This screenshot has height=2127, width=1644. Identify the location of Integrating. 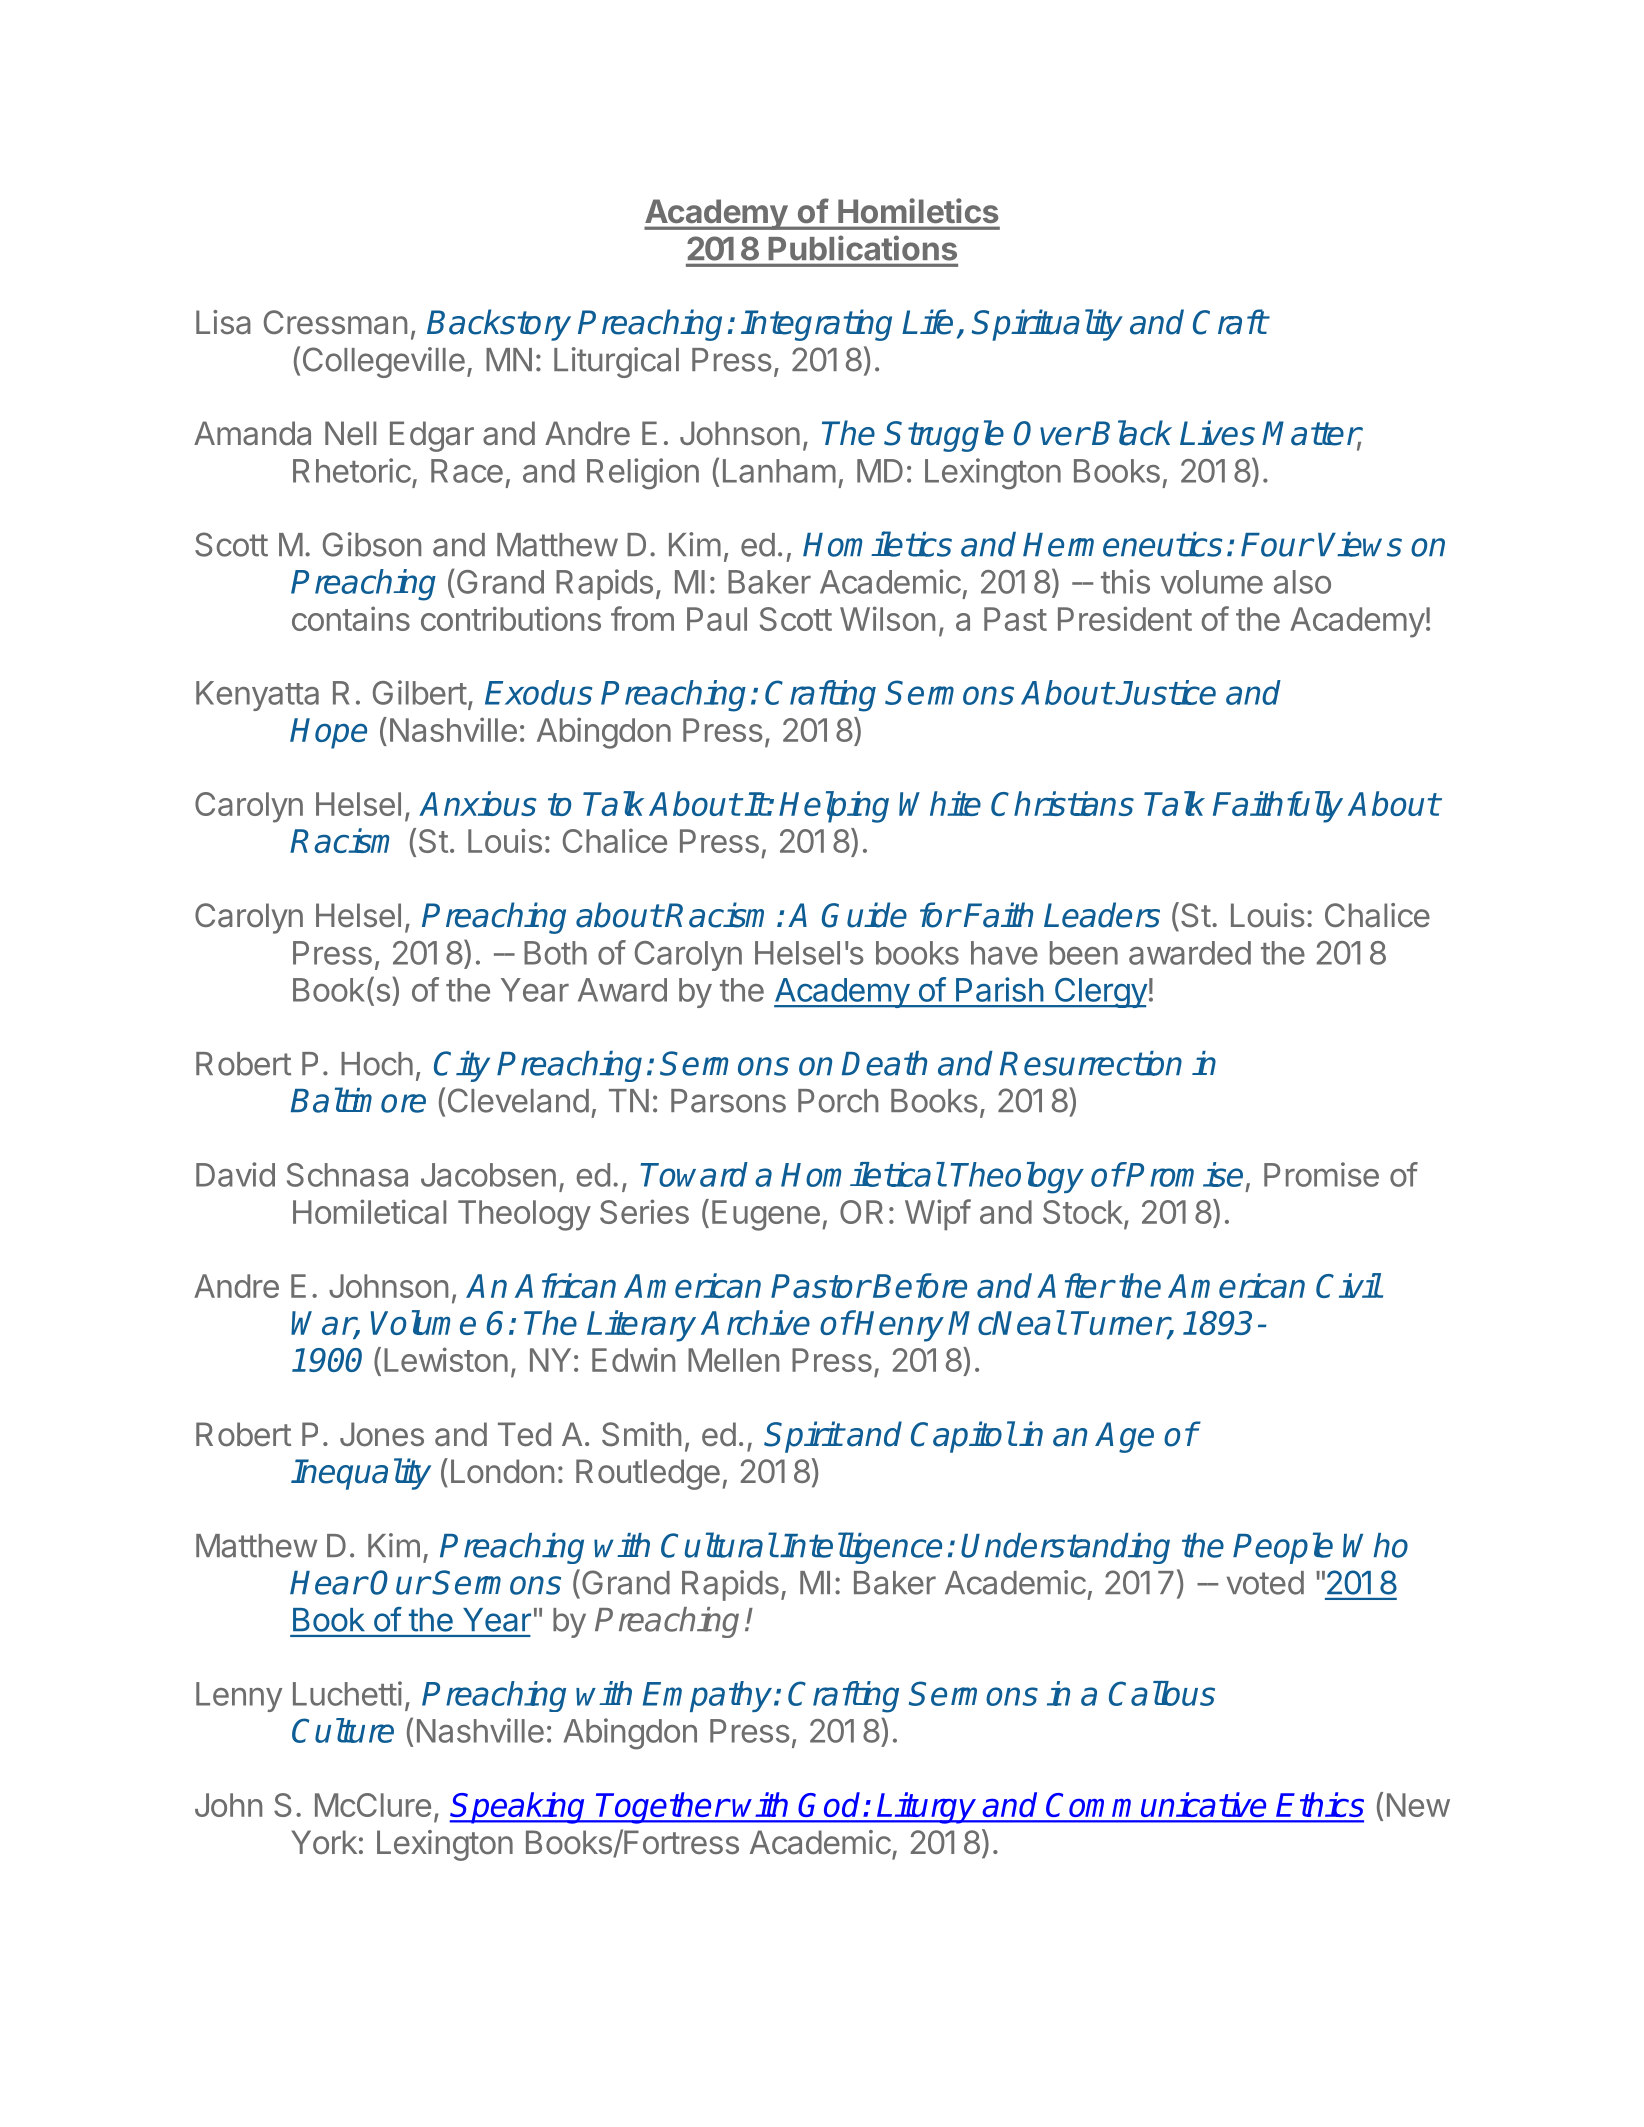
(816, 325).
